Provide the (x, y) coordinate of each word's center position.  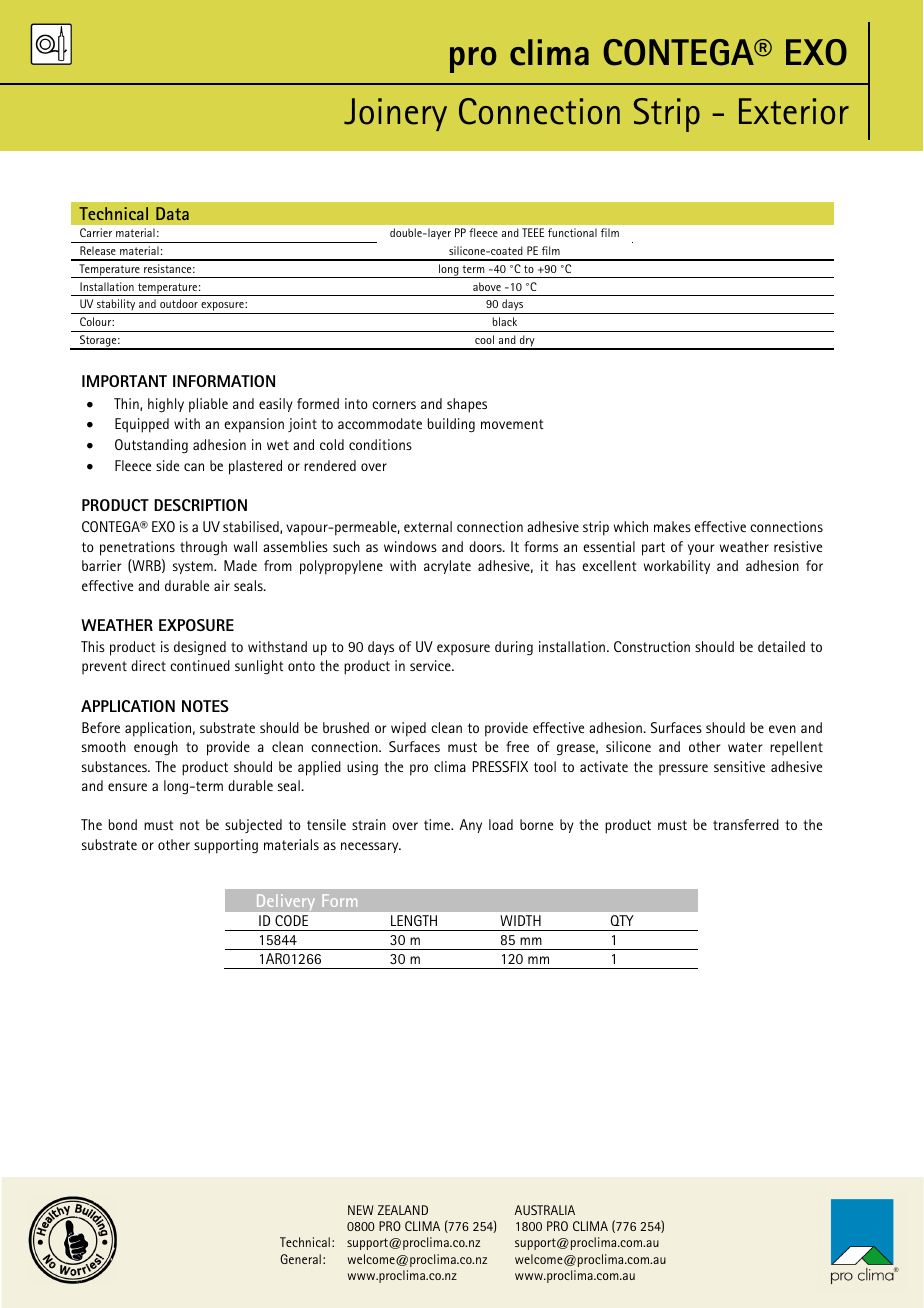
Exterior (794, 111)
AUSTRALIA (544, 1210)
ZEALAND (403, 1210)
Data (172, 213)
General (300, 1259)
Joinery (395, 114)
